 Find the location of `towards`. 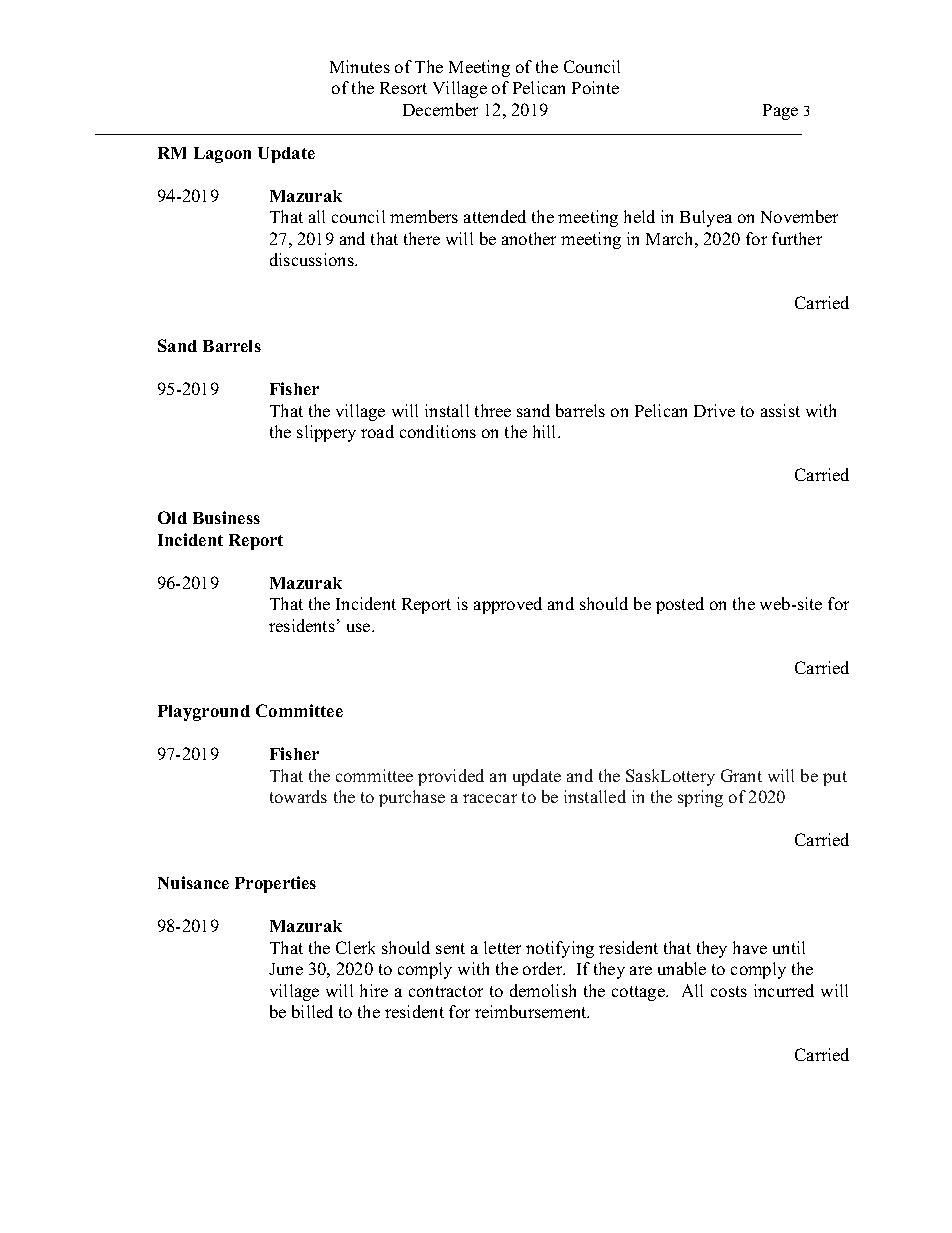

towards is located at coordinates (298, 796).
